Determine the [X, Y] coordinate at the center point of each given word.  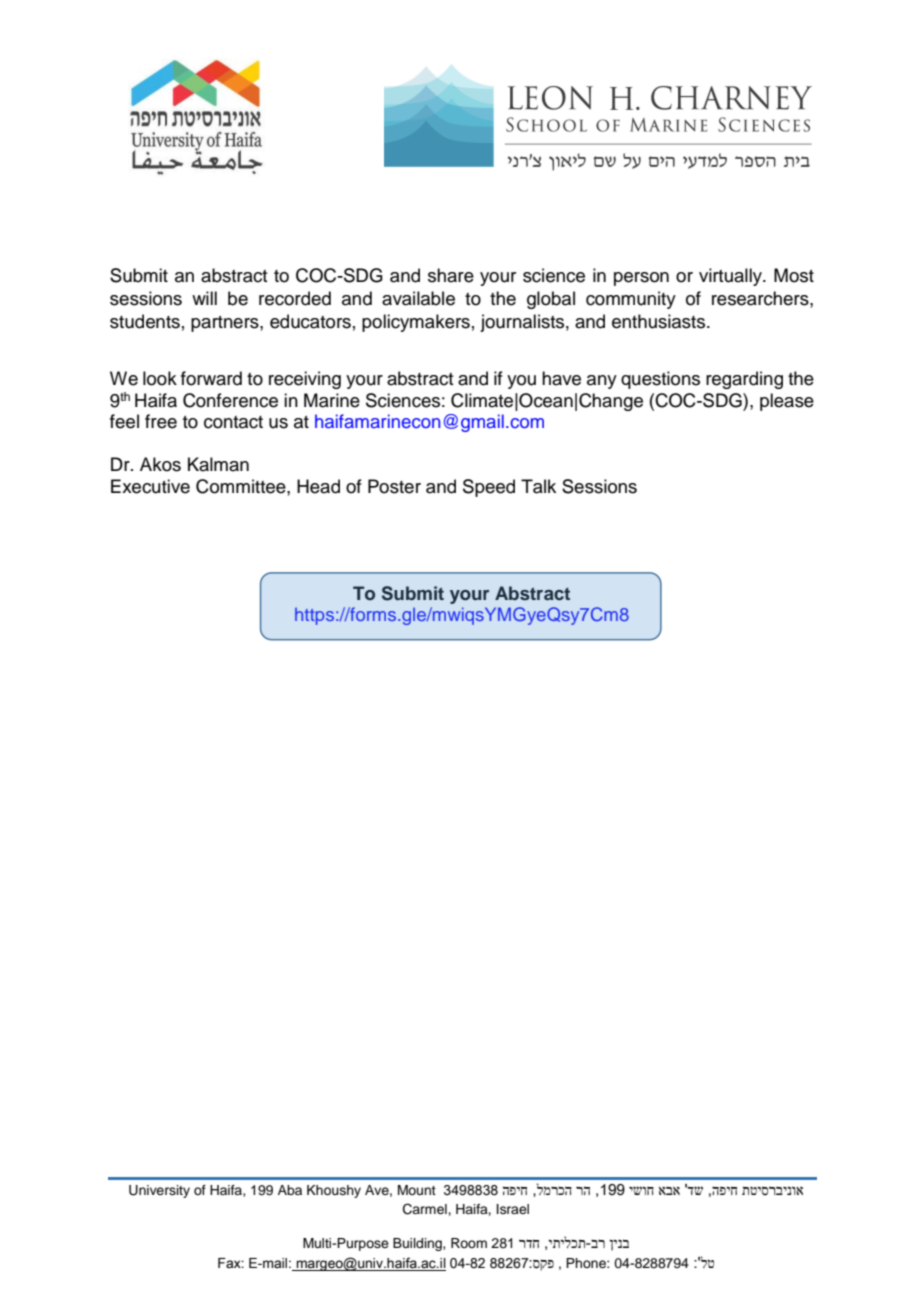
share [451, 275]
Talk [538, 486]
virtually [731, 277]
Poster [394, 486]
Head [318, 486]
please [787, 402]
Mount [417, 1190]
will [204, 298]
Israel [513, 1209]
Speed [489, 488]
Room [469, 1243]
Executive [150, 486]
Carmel [426, 1209]
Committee [242, 486]
